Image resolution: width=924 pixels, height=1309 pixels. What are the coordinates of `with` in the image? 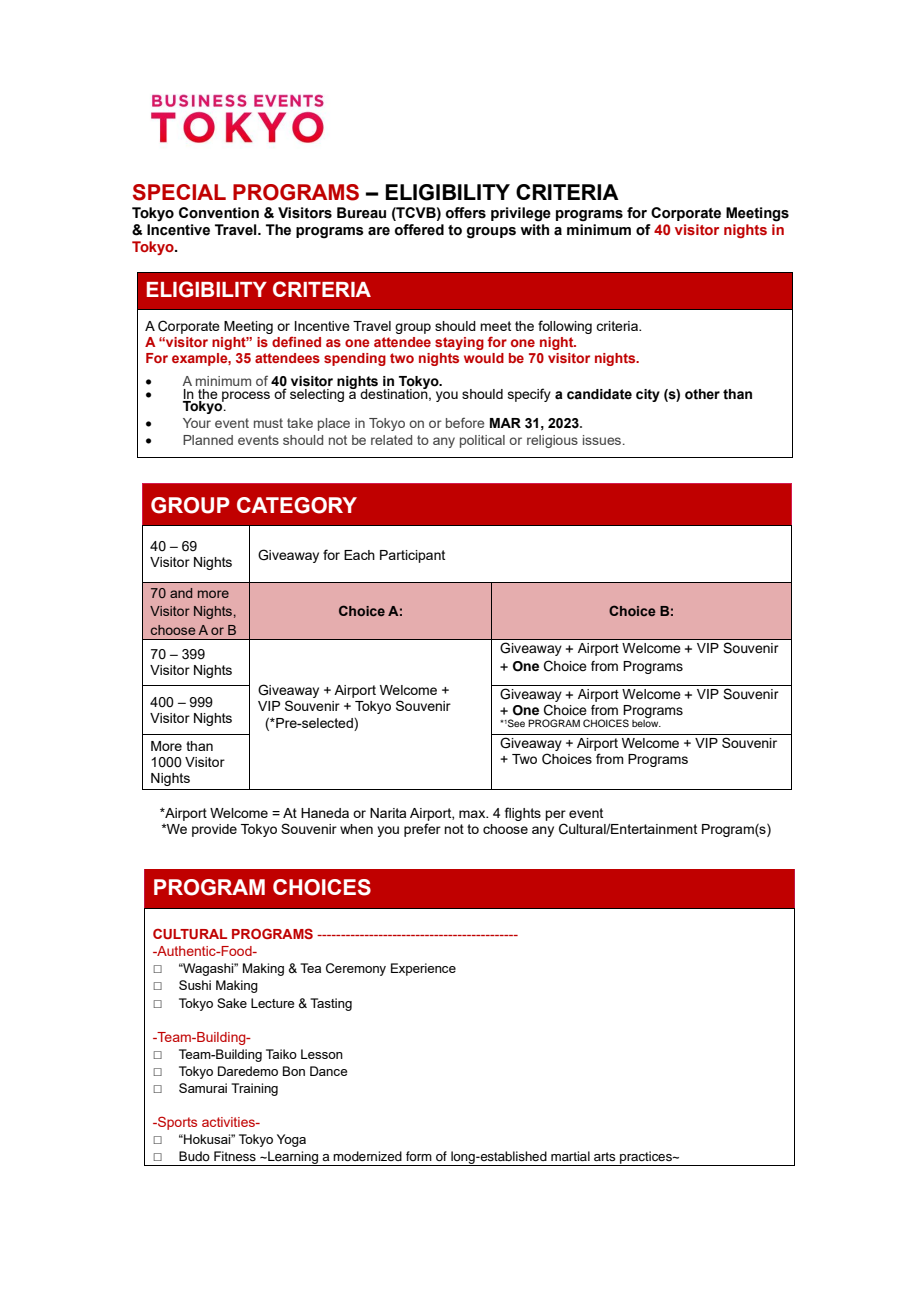 It's located at (534, 230).
